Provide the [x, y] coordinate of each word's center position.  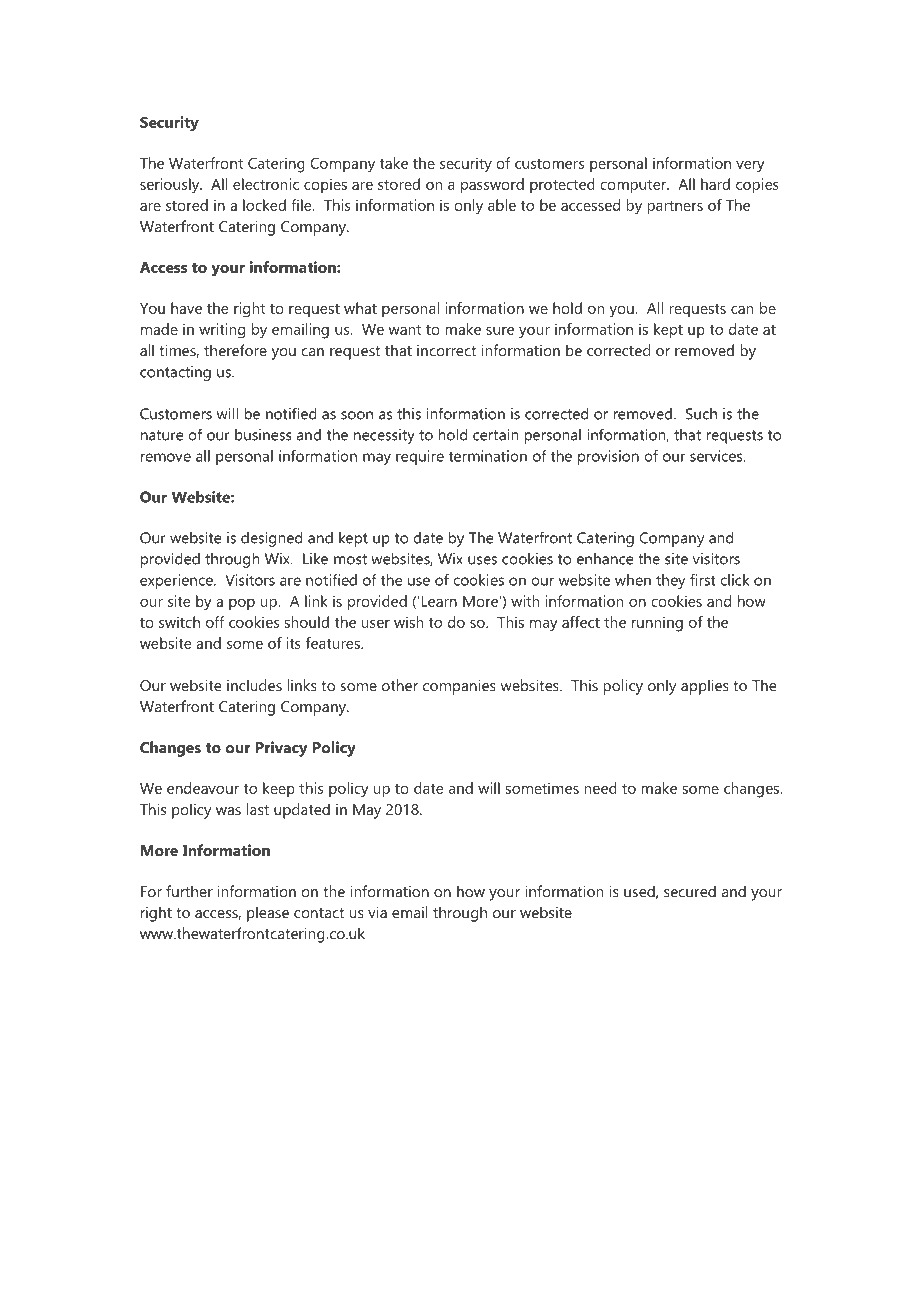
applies [705, 687]
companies [459, 687]
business [263, 435]
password [492, 186]
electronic [266, 184]
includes [254, 685]
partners [675, 208]
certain [495, 435]
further [189, 891]
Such [701, 414]
